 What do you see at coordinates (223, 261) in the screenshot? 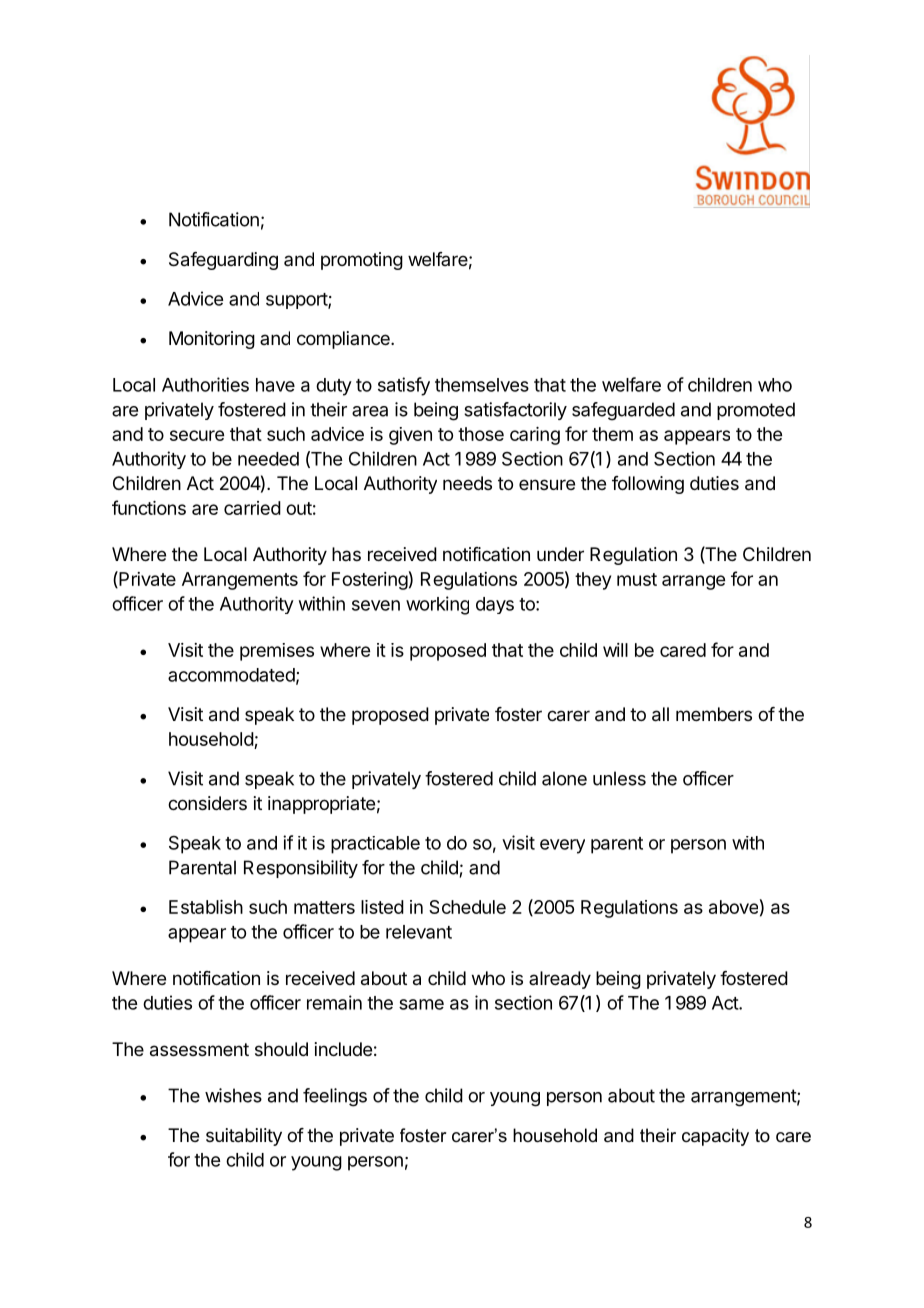
I see `Safeguarding` at bounding box center [223, 261].
